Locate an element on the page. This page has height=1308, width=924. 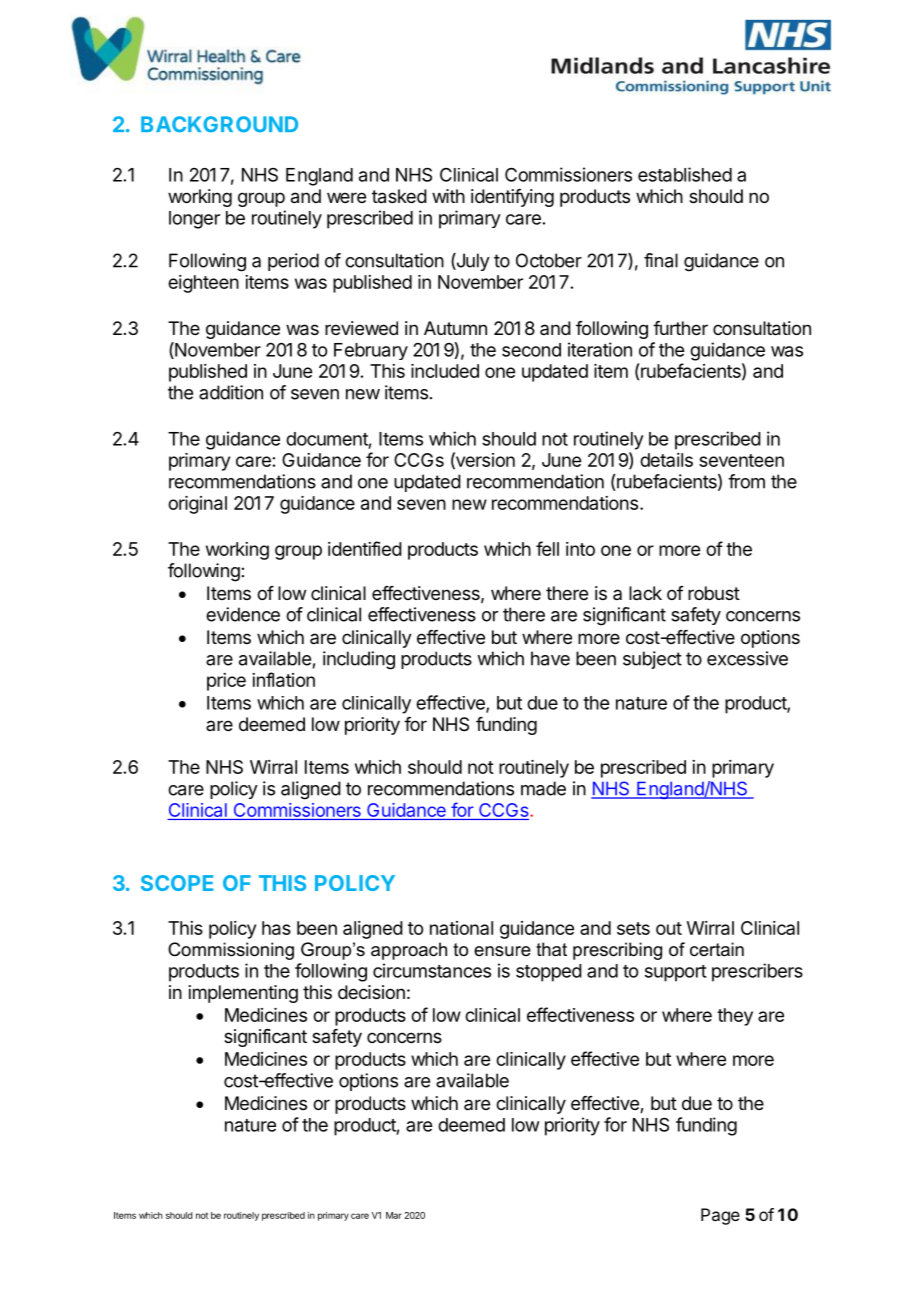
included is located at coordinates (445, 371).
